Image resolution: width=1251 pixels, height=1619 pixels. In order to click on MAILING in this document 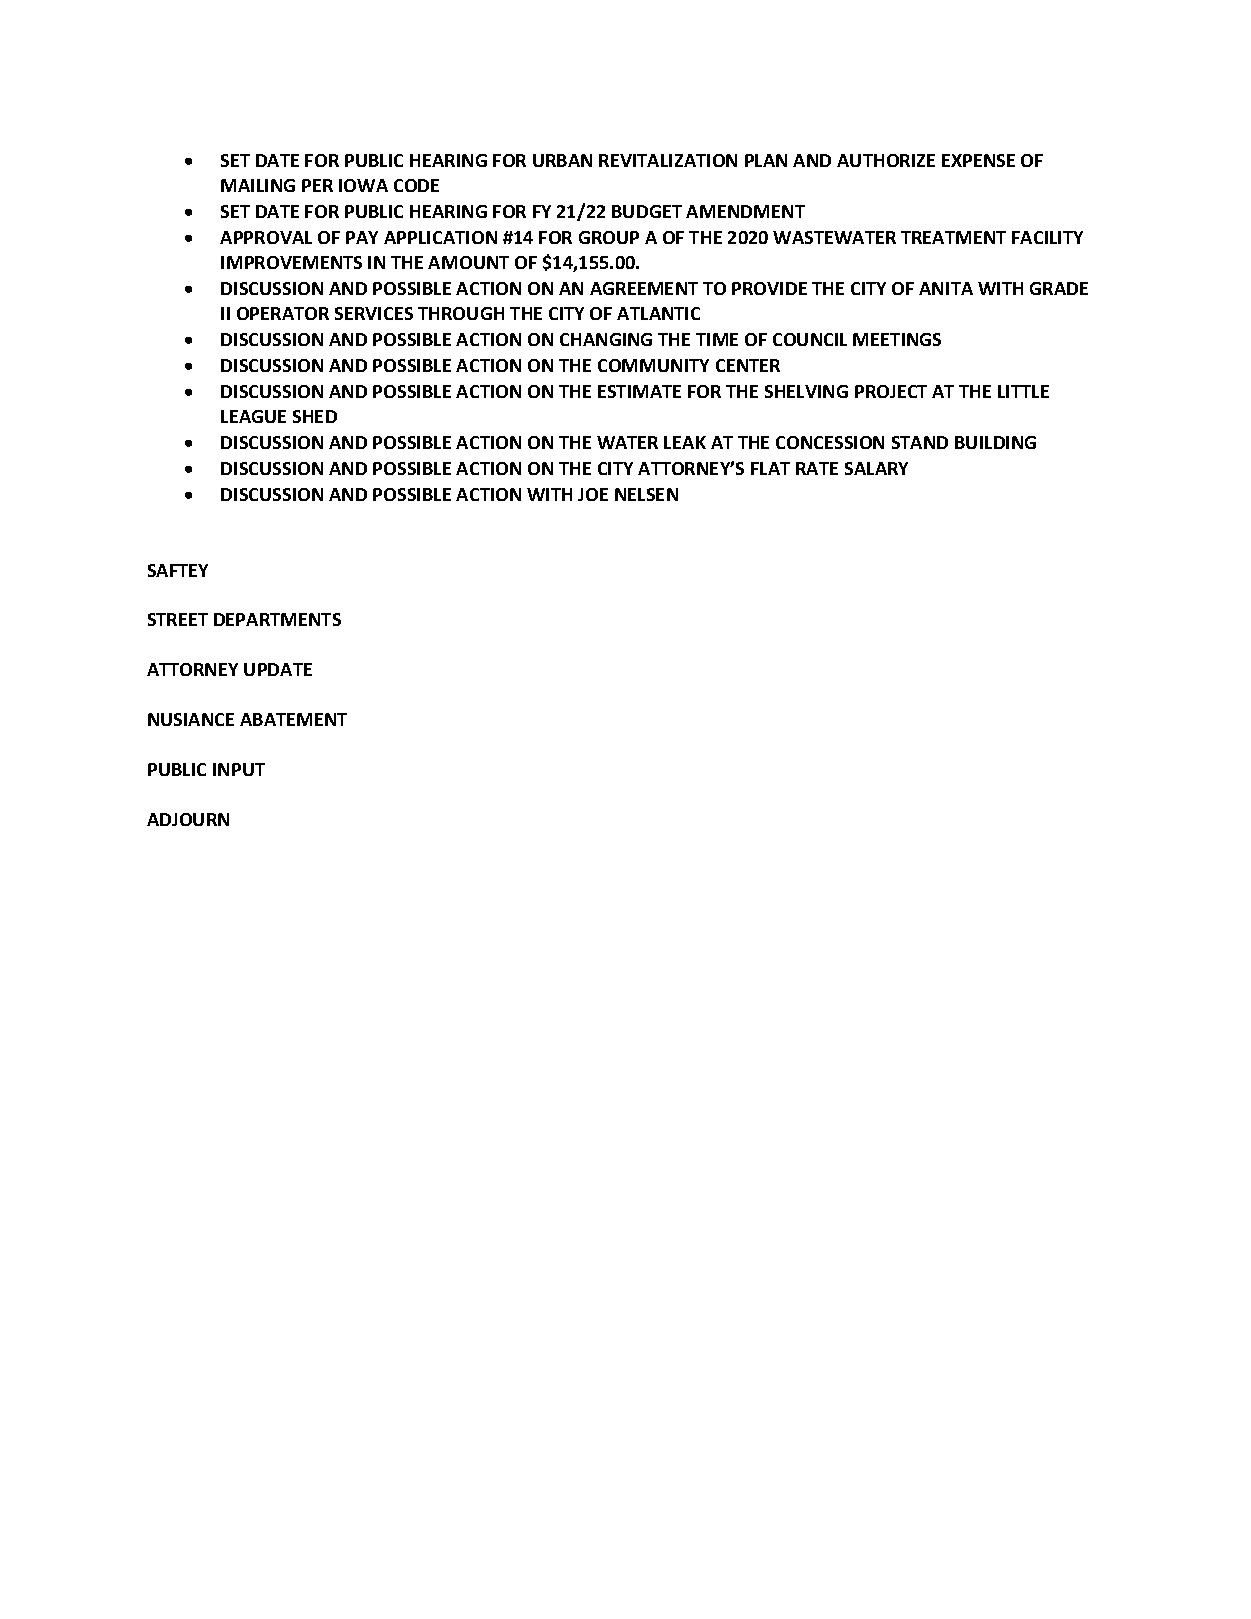, I will do `click(258, 185)`.
